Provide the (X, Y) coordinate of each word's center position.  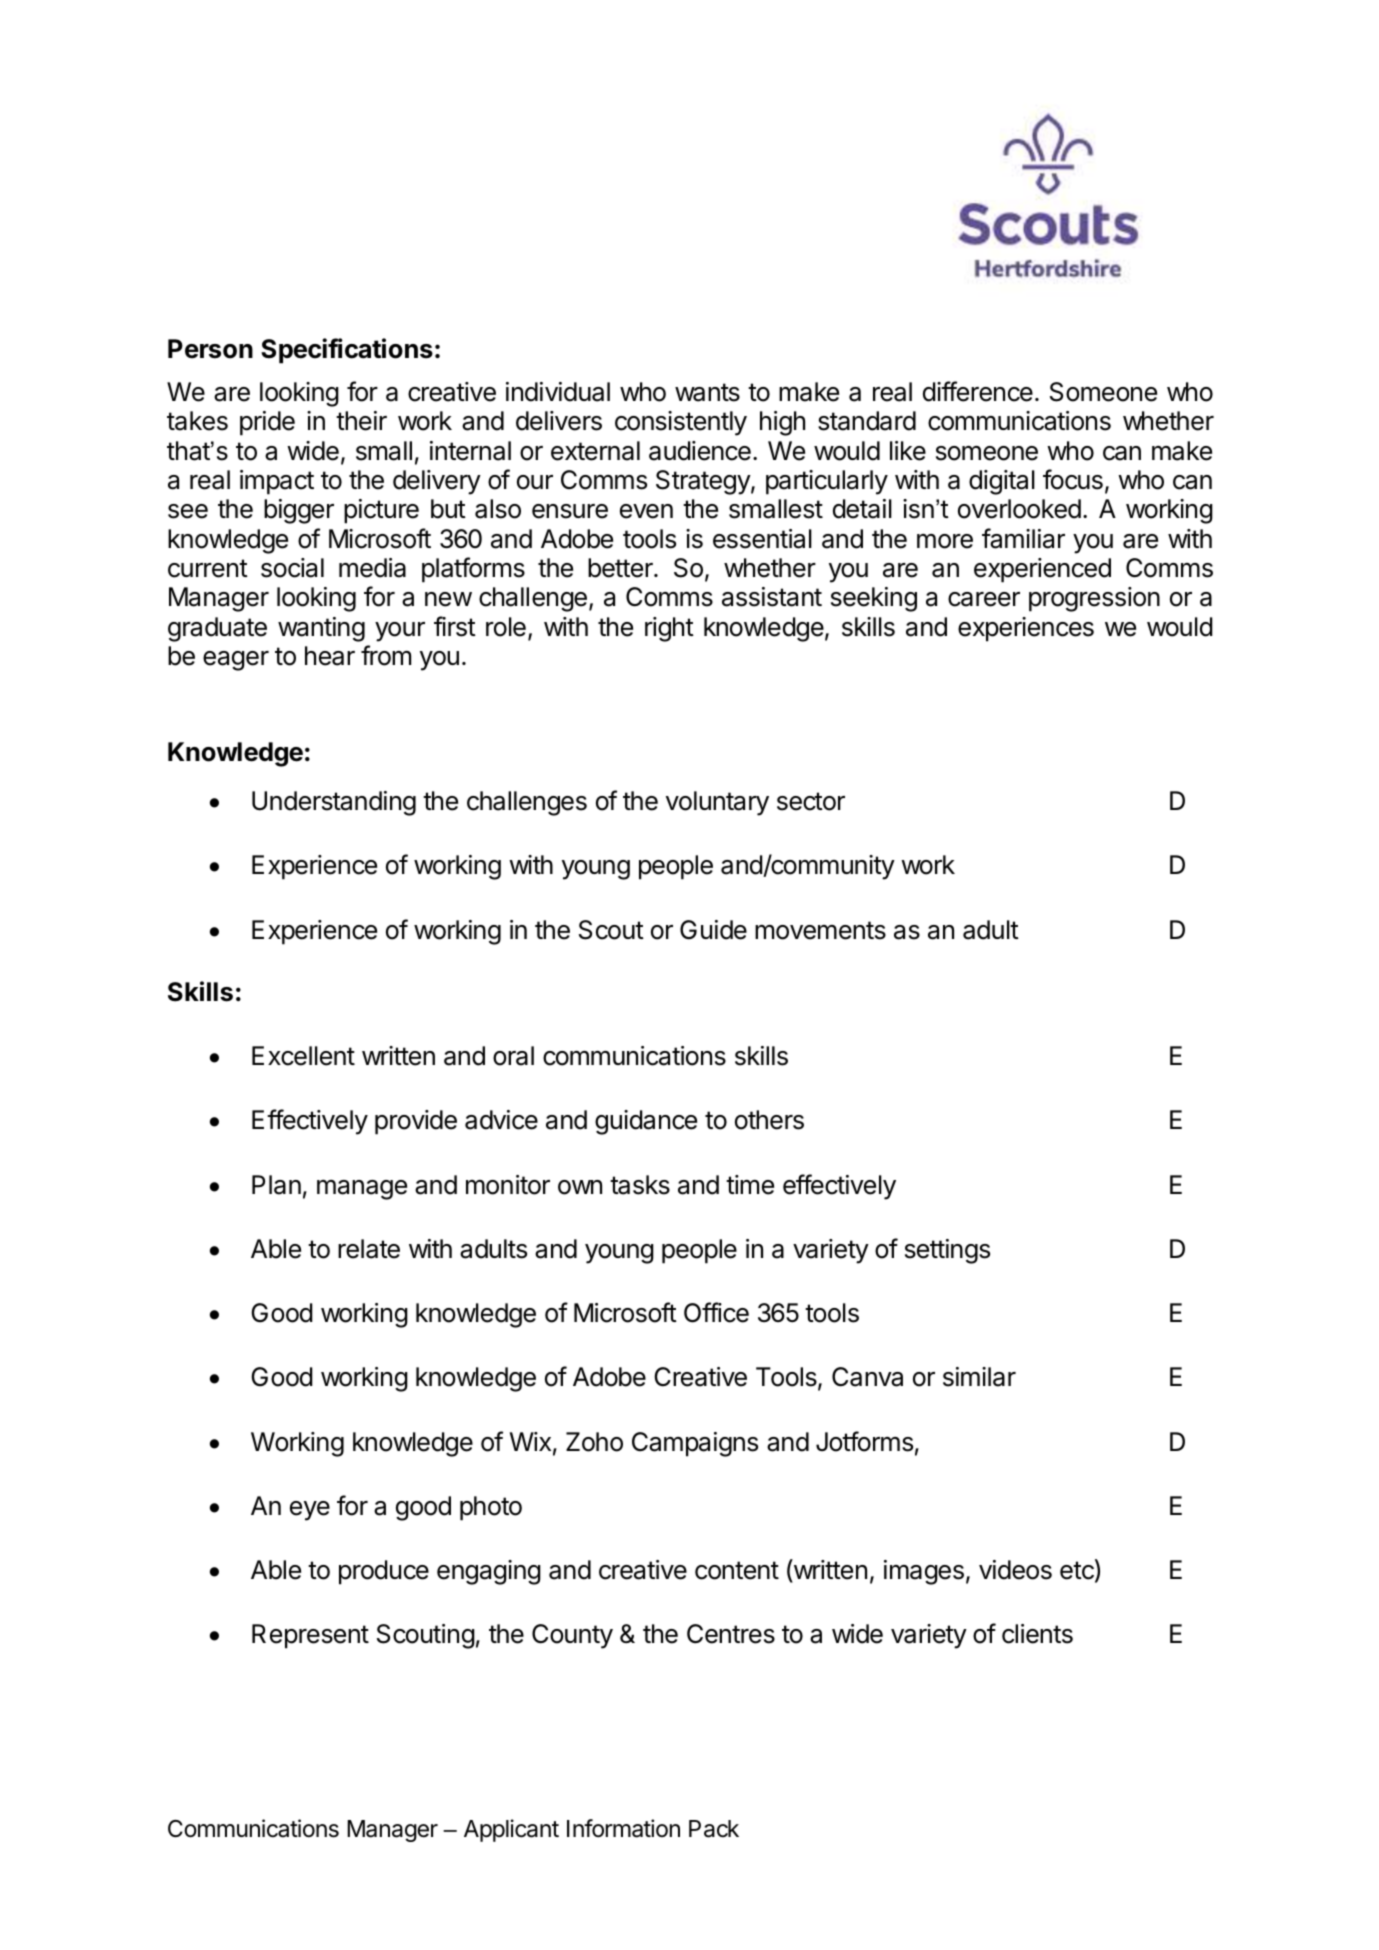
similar (979, 1377)
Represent (310, 1636)
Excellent (303, 1056)
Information (623, 1828)
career (984, 599)
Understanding (334, 803)
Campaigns (695, 1444)
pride (267, 423)
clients (1037, 1634)
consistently (681, 423)
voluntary (717, 803)
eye (310, 1511)
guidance (646, 1122)
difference (978, 391)
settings (947, 1251)
